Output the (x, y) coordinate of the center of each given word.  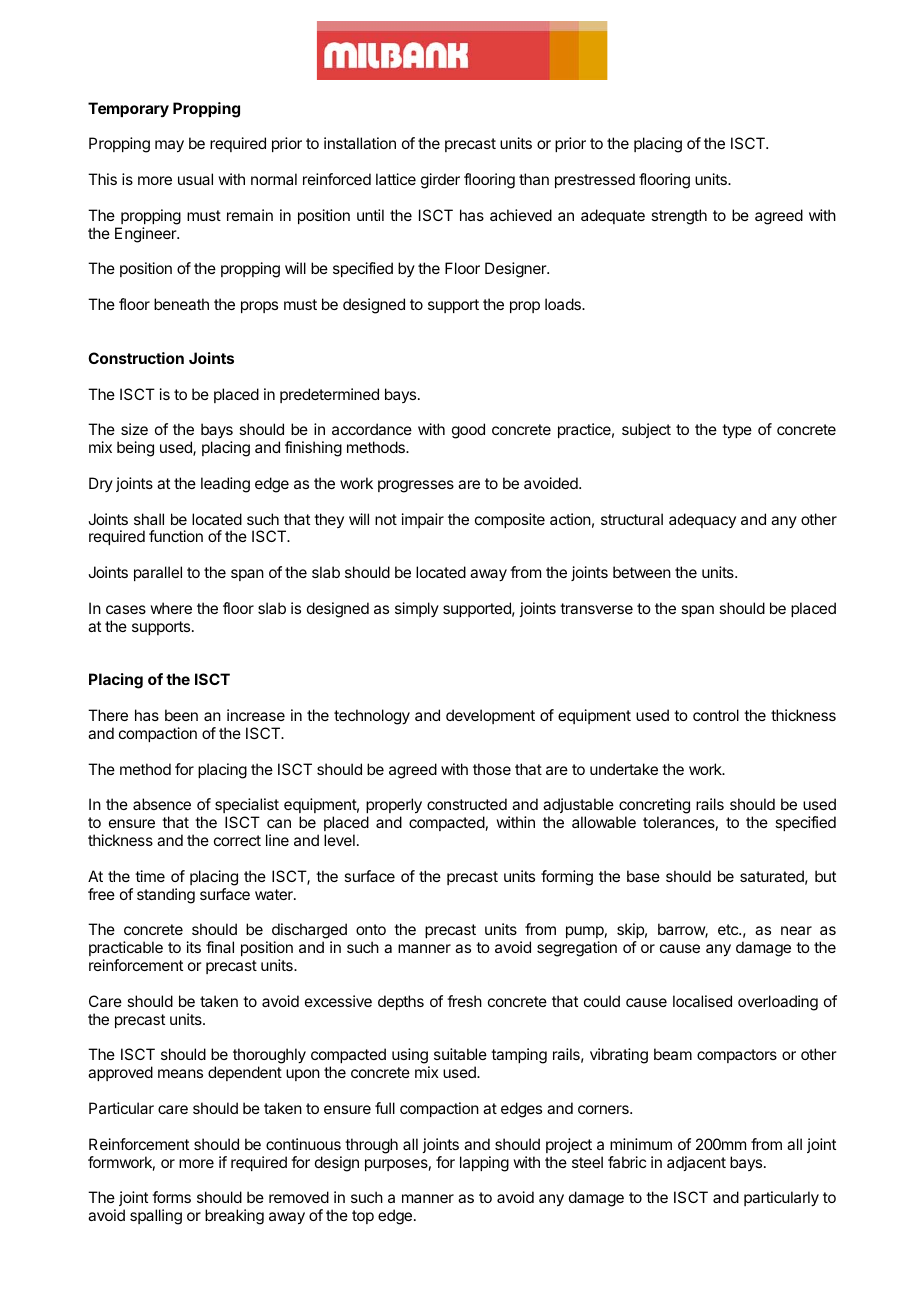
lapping (484, 1164)
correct (237, 840)
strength (679, 217)
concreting (653, 807)
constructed (467, 804)
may (169, 146)
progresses (416, 486)
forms (171, 1197)
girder (440, 181)
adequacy (702, 520)
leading (225, 485)
